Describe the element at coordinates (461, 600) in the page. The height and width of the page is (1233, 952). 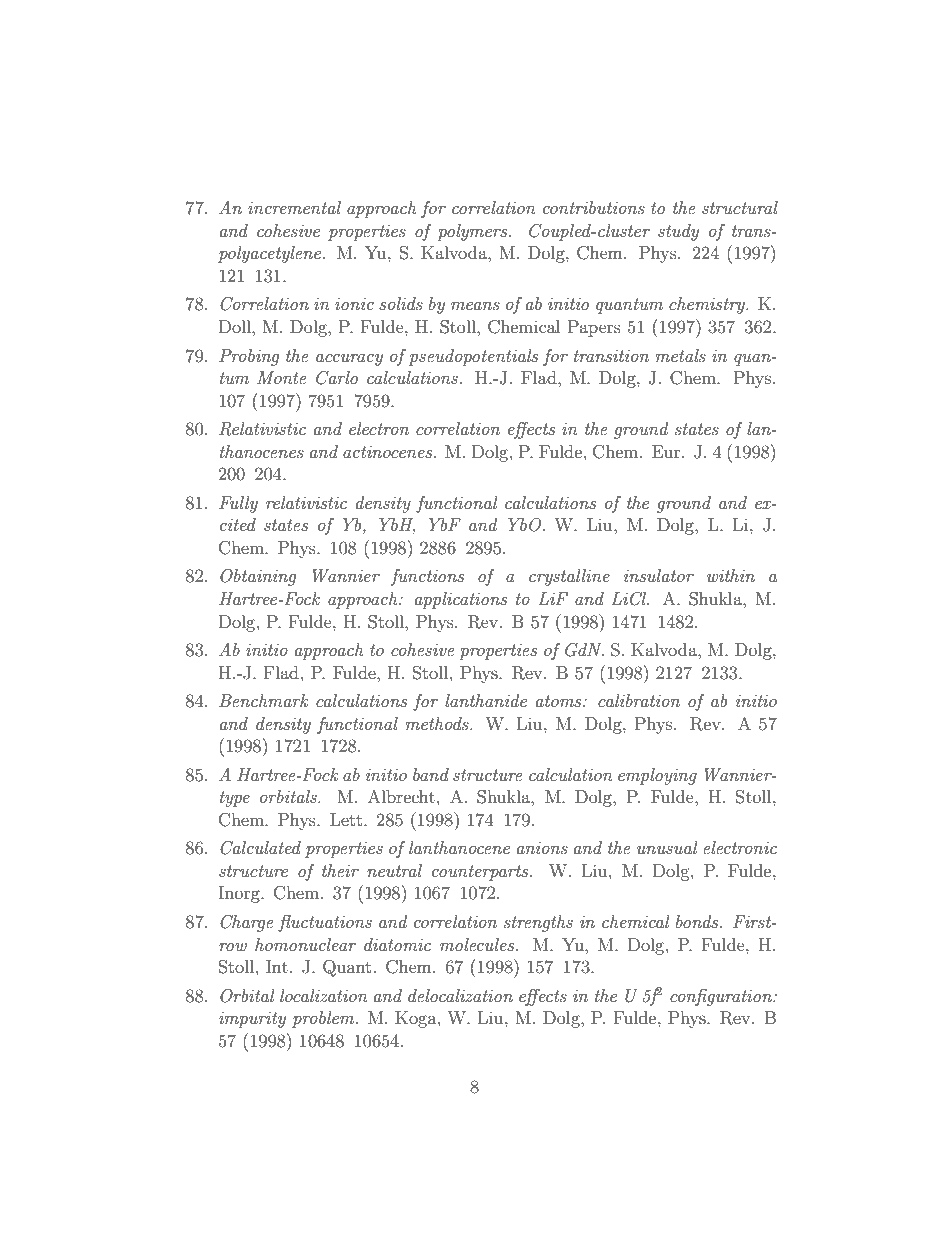
I see `applications` at that location.
